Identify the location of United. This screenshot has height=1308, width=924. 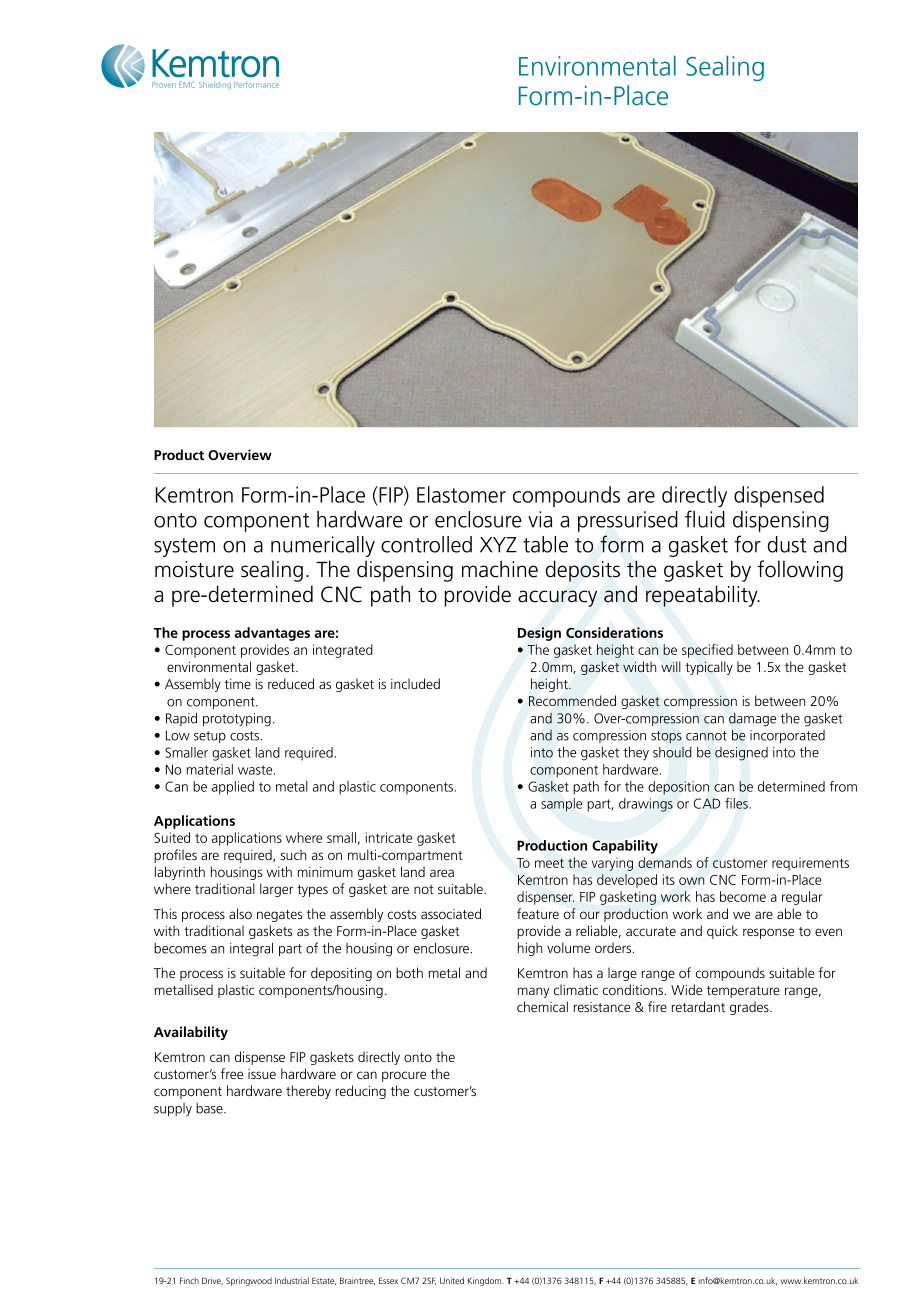
(452, 1280).
